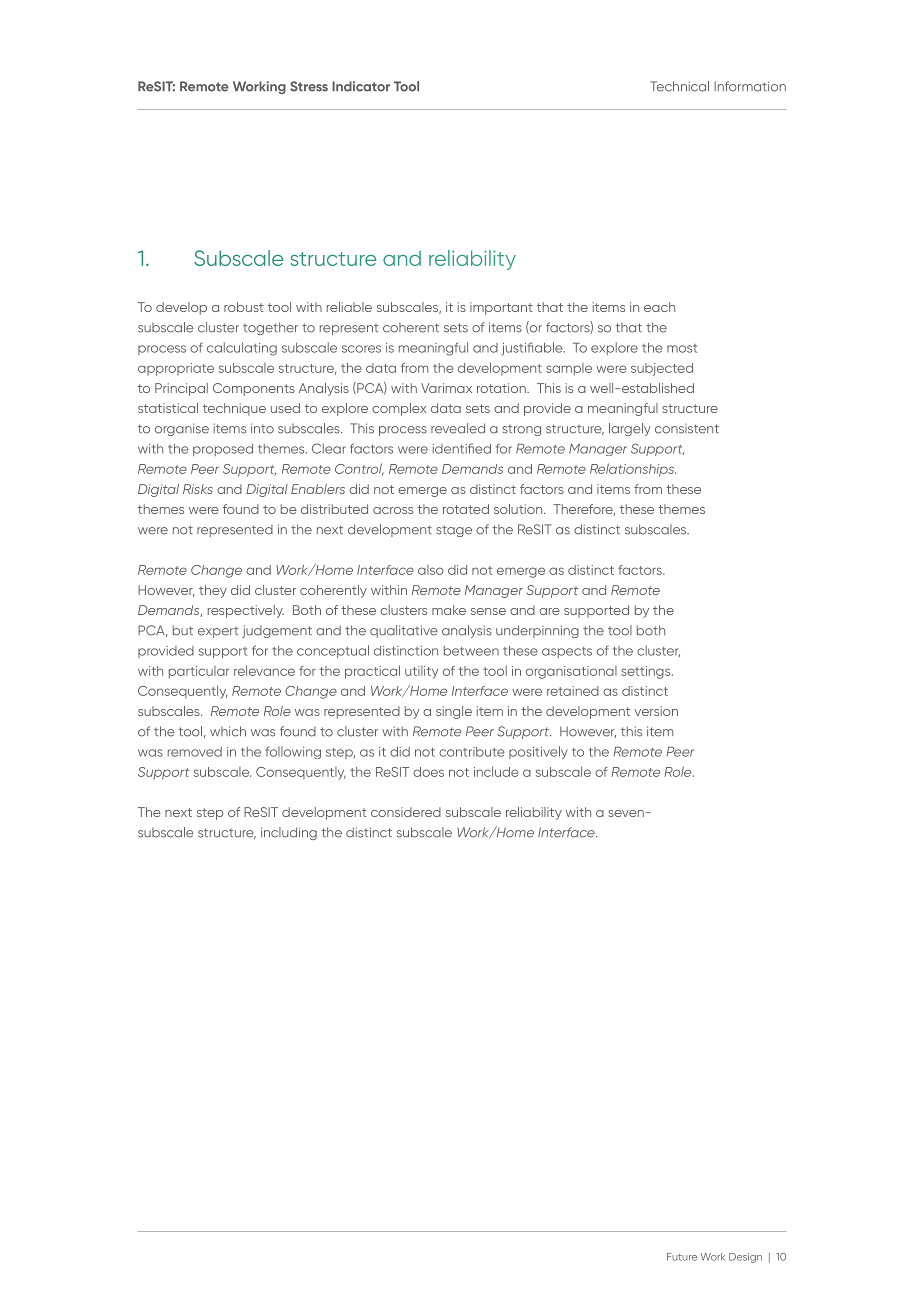 The image size is (924, 1308). Describe the element at coordinates (687, 429) in the screenshot. I see `consistent` at that location.
